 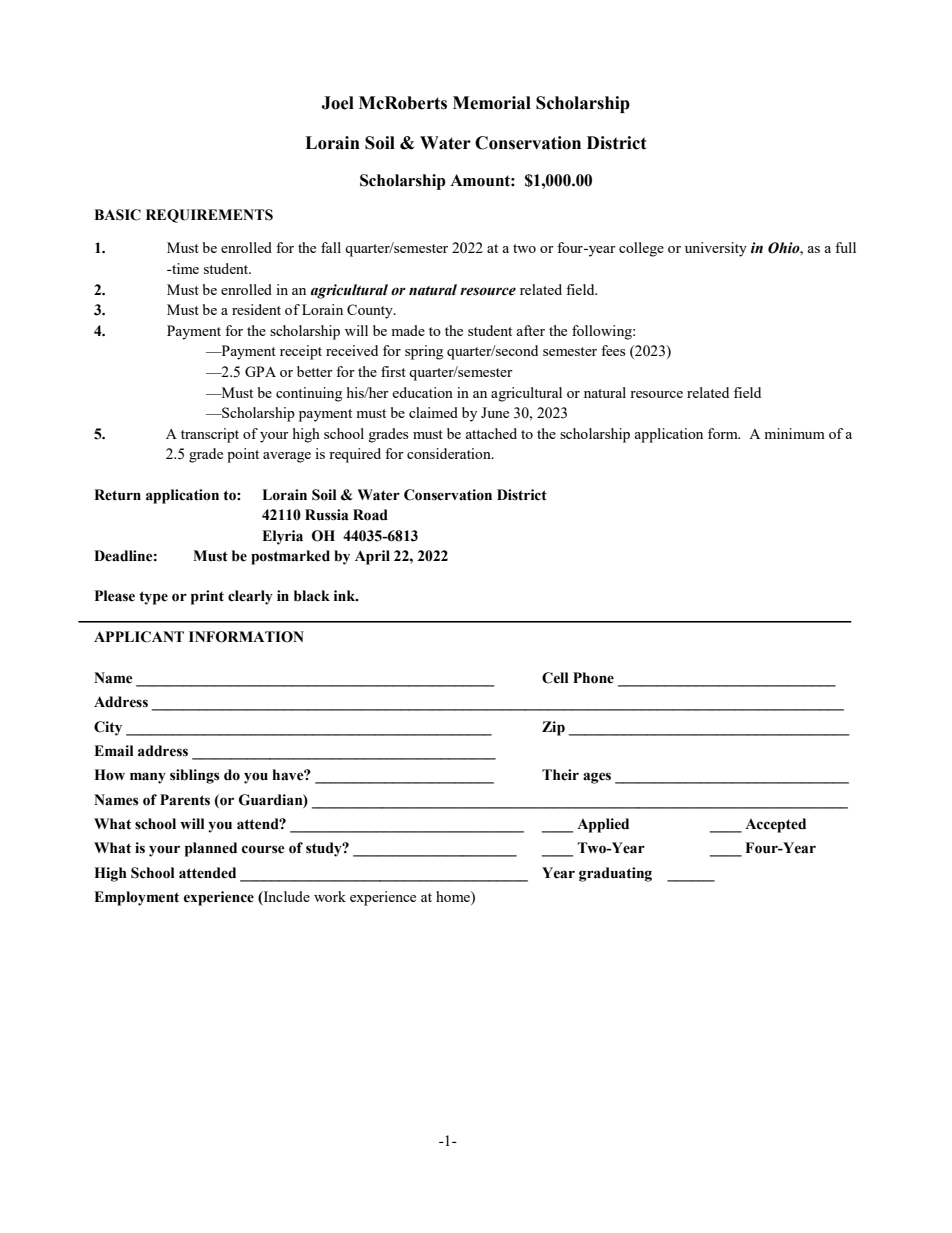 I want to click on Memorial, so click(x=492, y=103).
